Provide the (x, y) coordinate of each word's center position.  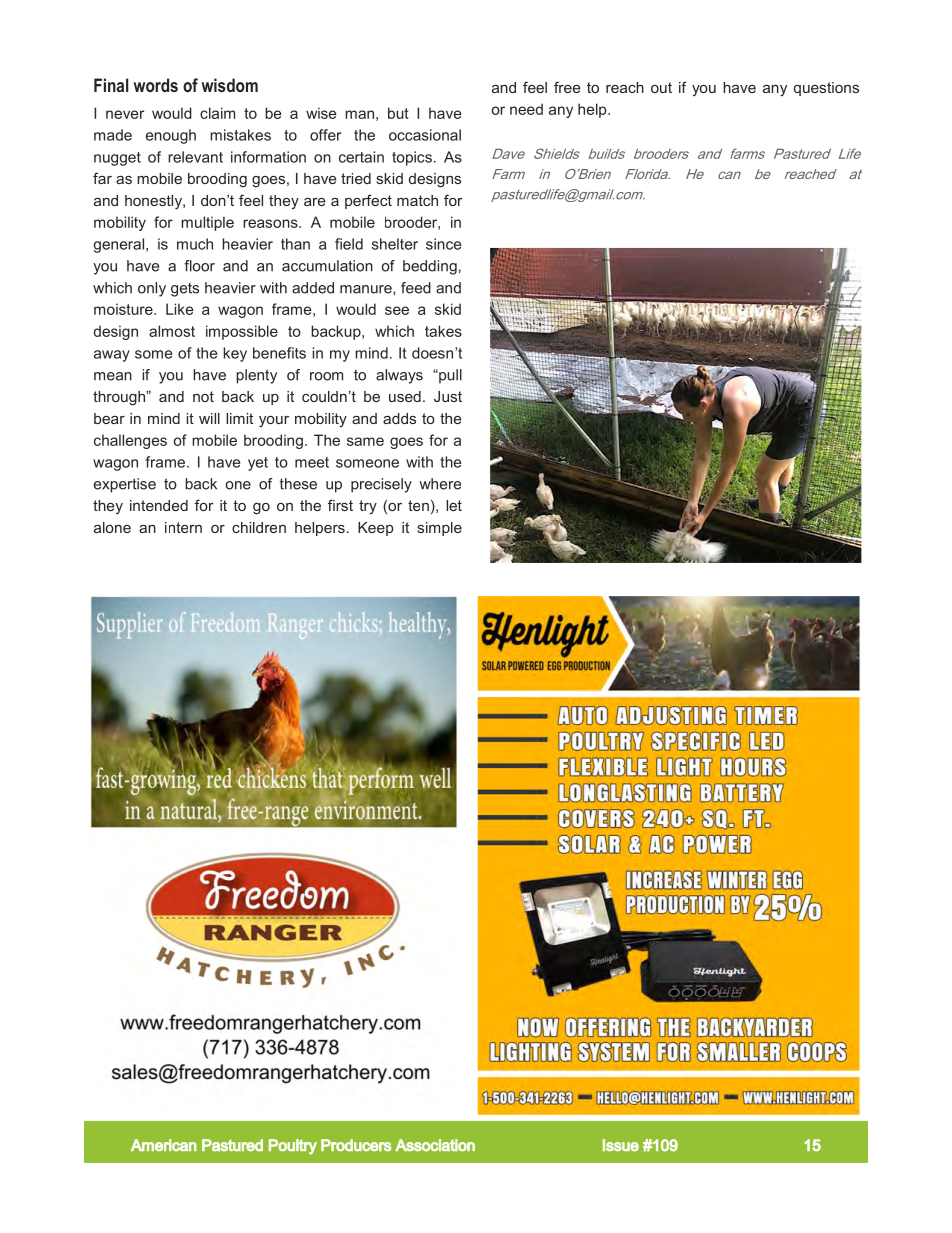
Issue (621, 1145)
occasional (425, 135)
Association (435, 1145)
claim (217, 113)
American (164, 1145)
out (661, 87)
